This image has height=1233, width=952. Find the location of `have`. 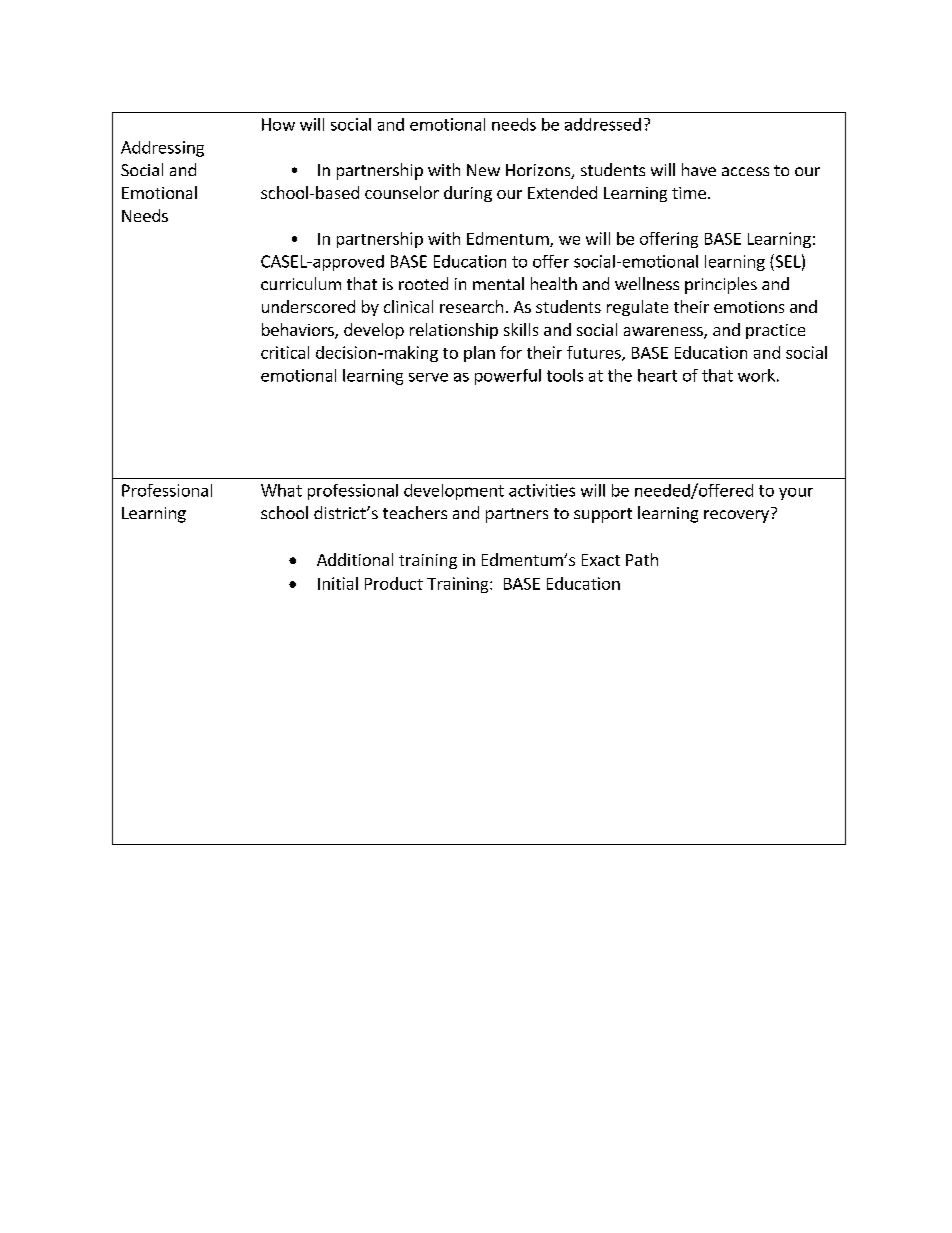

have is located at coordinates (699, 169).
